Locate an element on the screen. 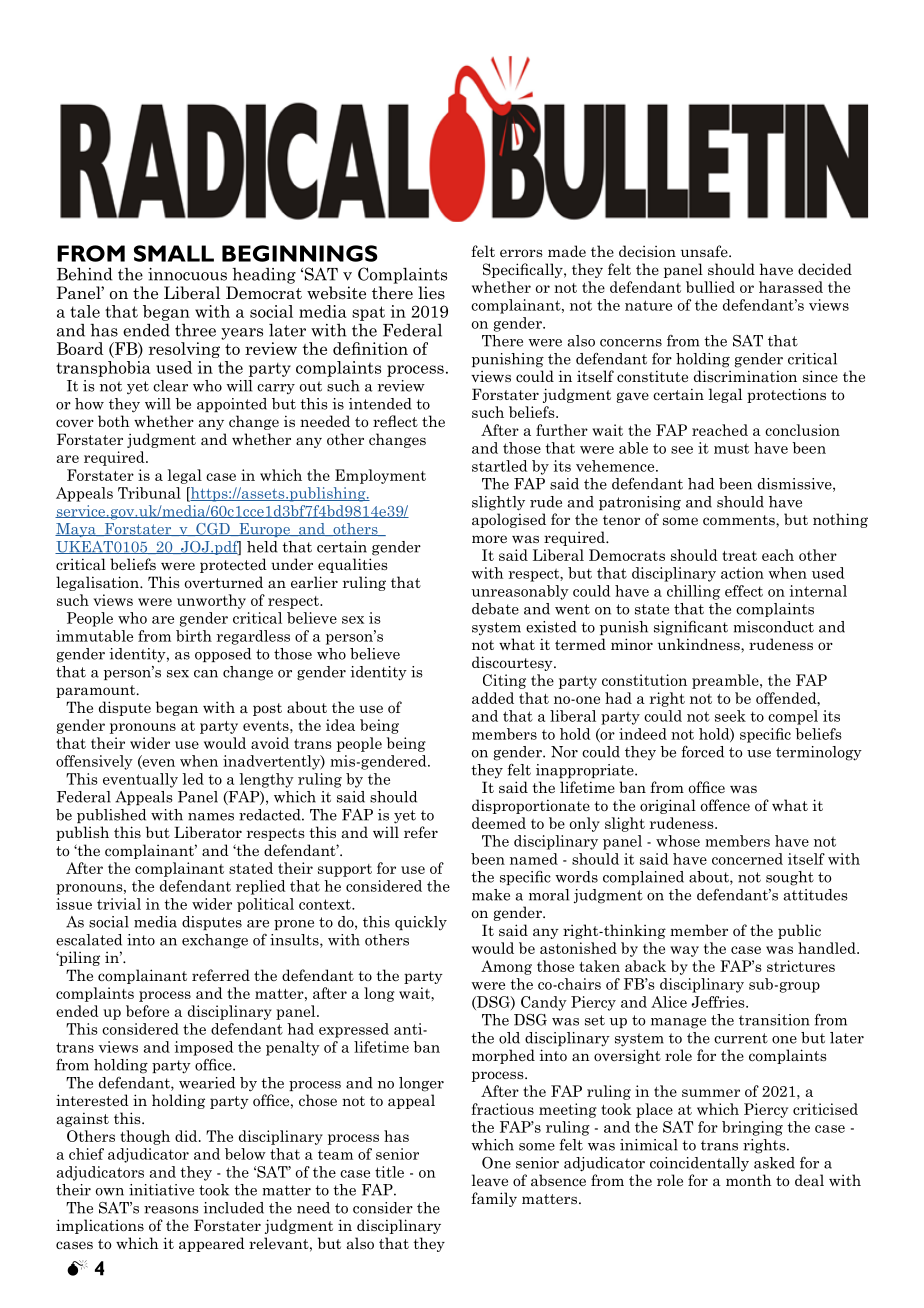 This screenshot has width=924, height=1308. before is located at coordinates (147, 1011).
